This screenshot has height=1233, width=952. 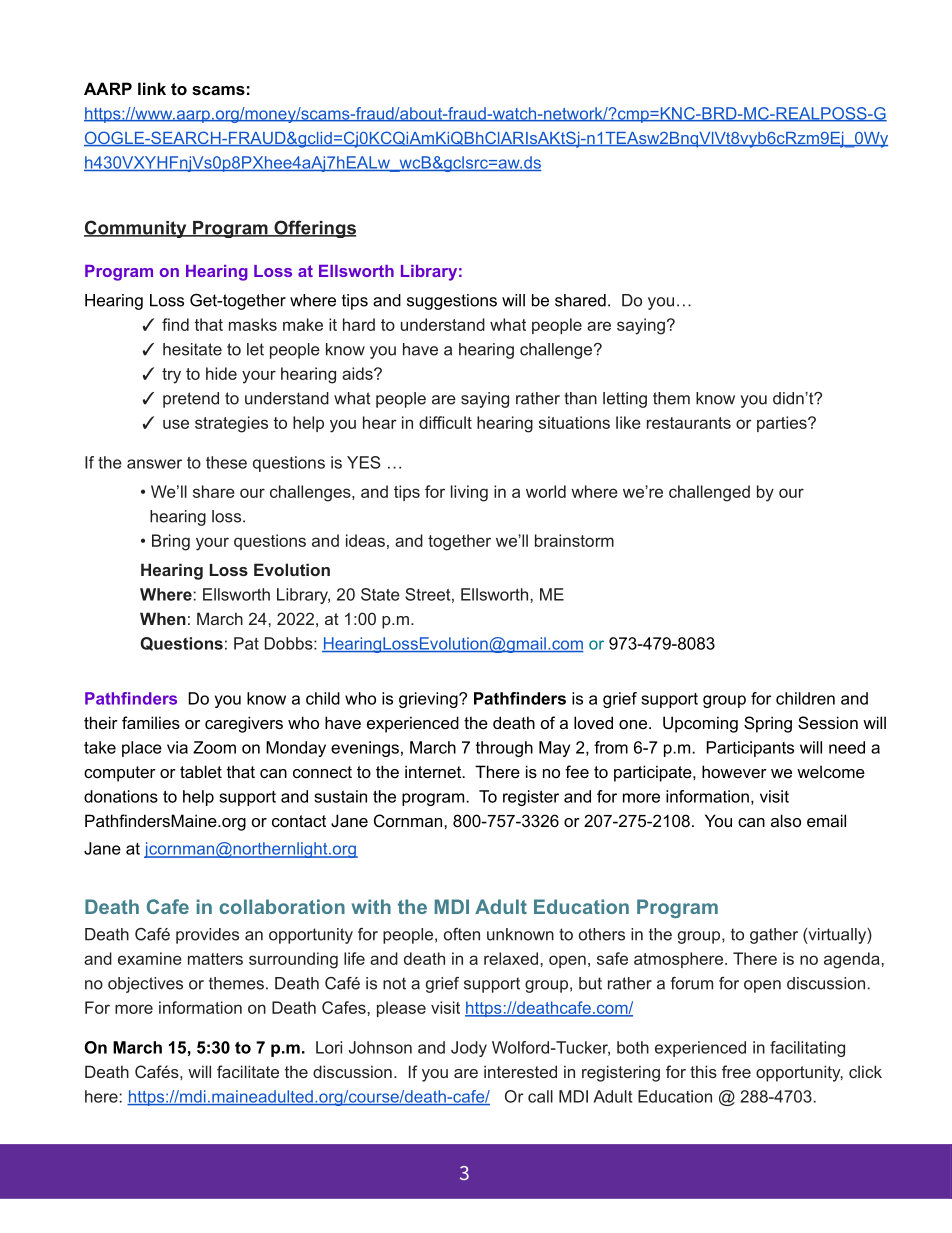 What do you see at coordinates (445, 422) in the screenshot?
I see `difficult` at bounding box center [445, 422].
